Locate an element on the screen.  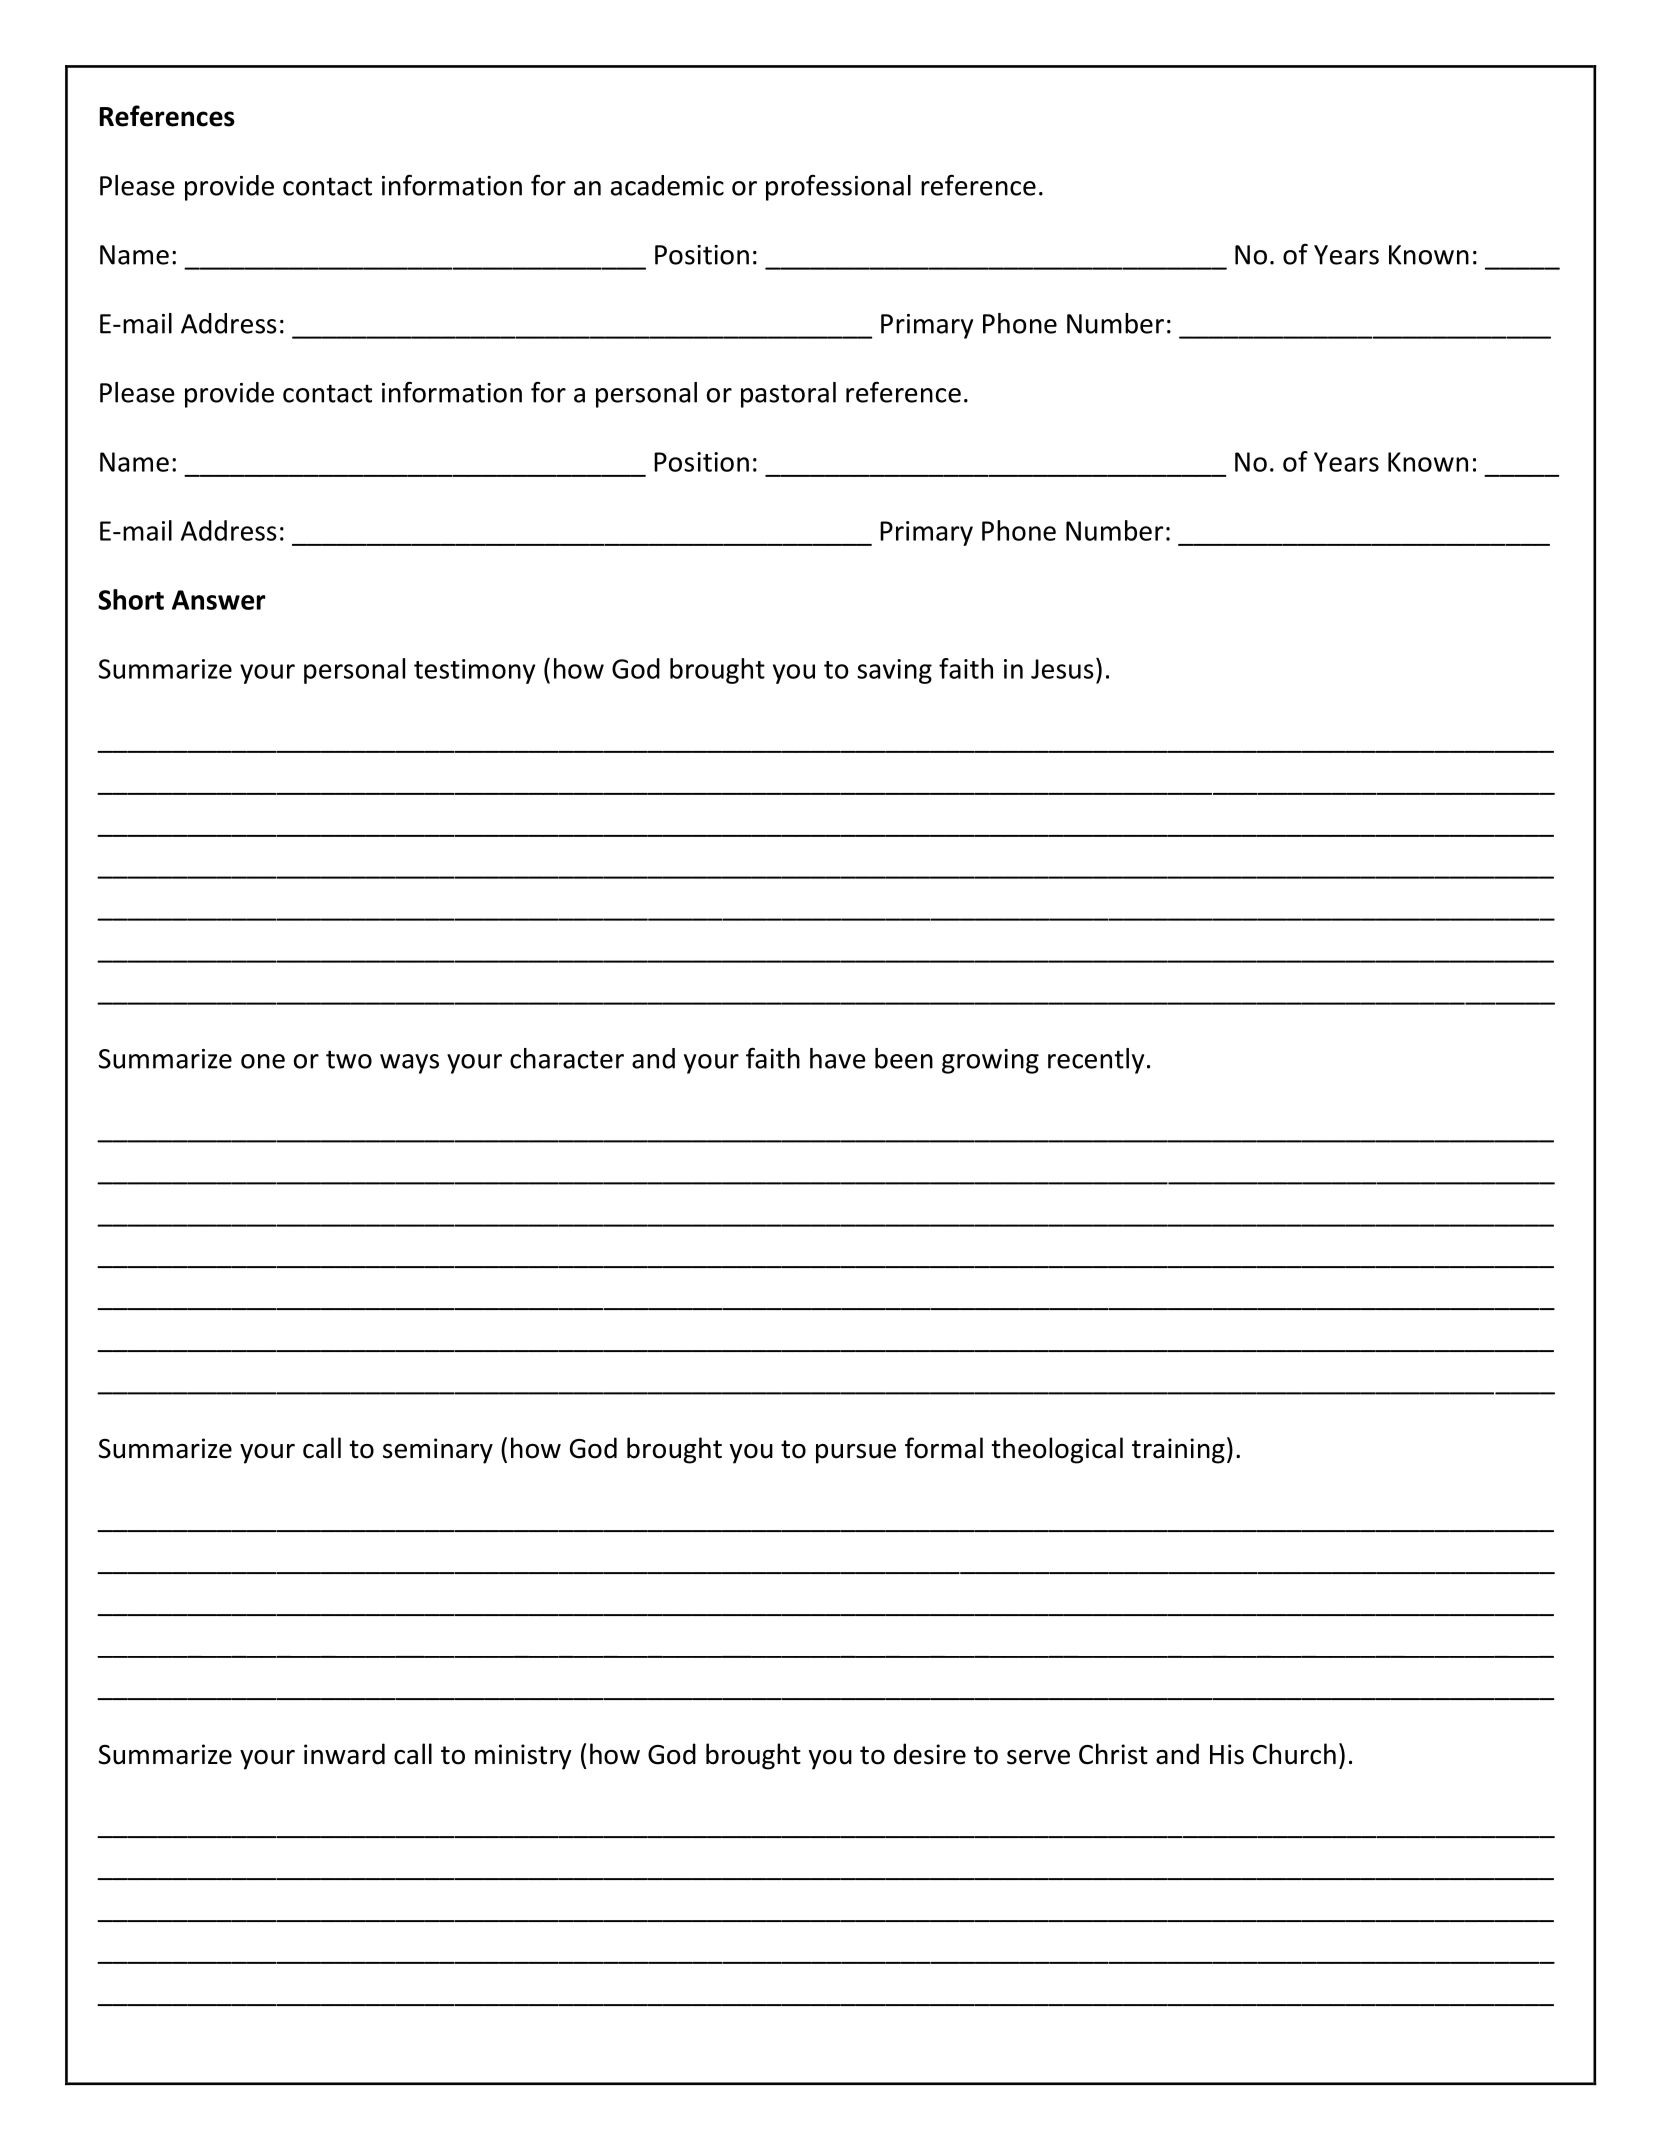
pastoral is located at coordinates (788, 395).
